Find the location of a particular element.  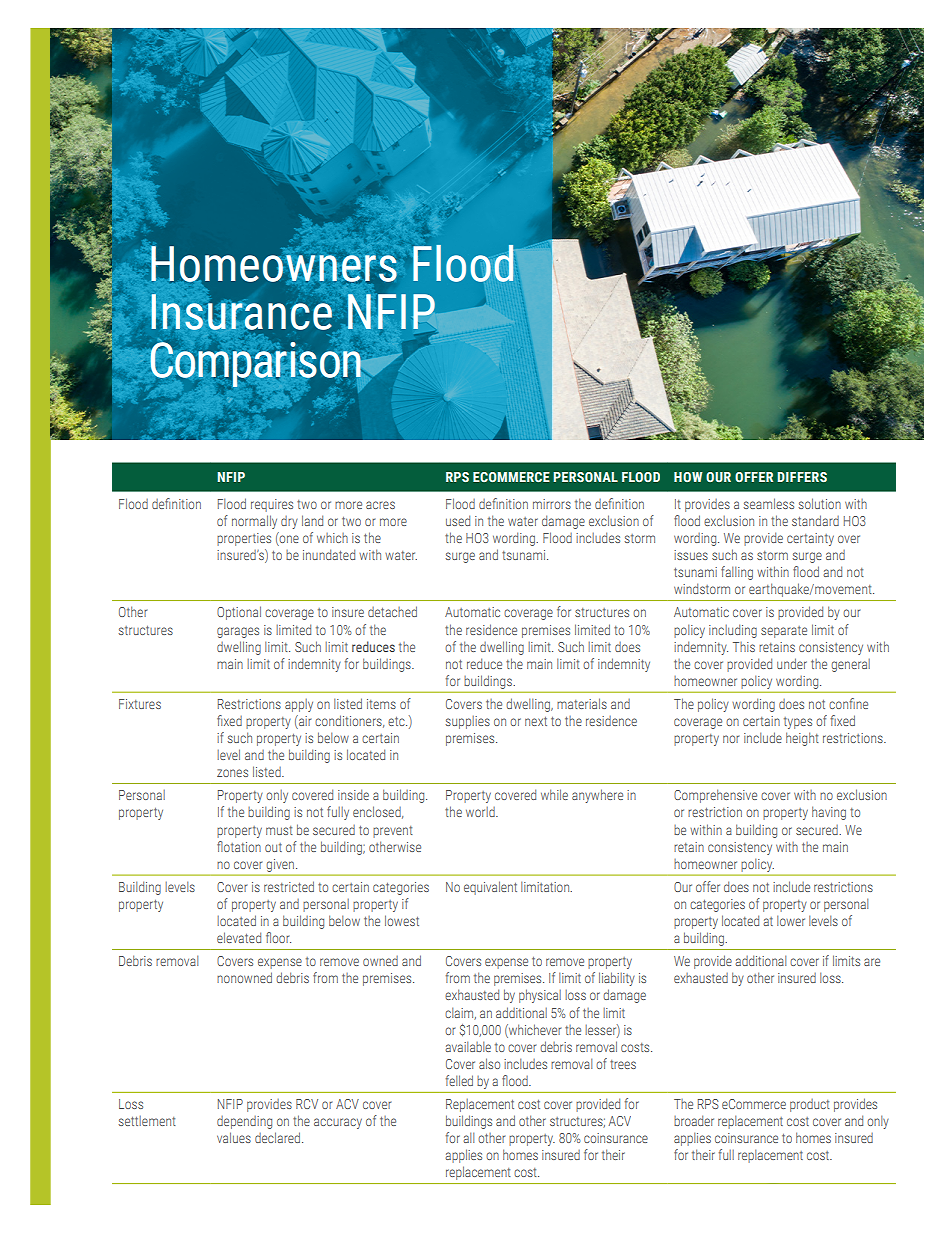

acres is located at coordinates (380, 505).
